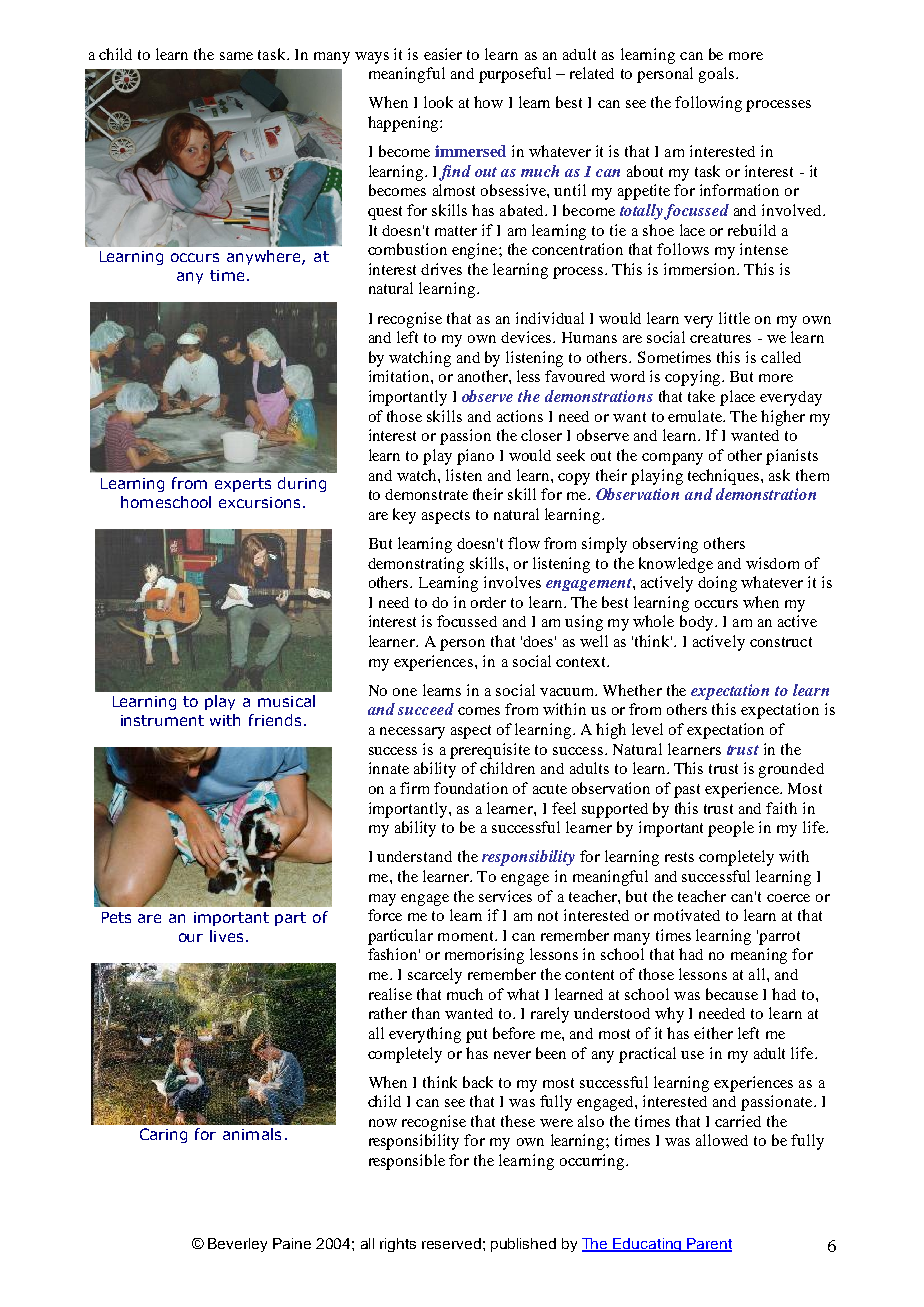  What do you see at coordinates (162, 720) in the screenshot?
I see `instrument` at bounding box center [162, 720].
